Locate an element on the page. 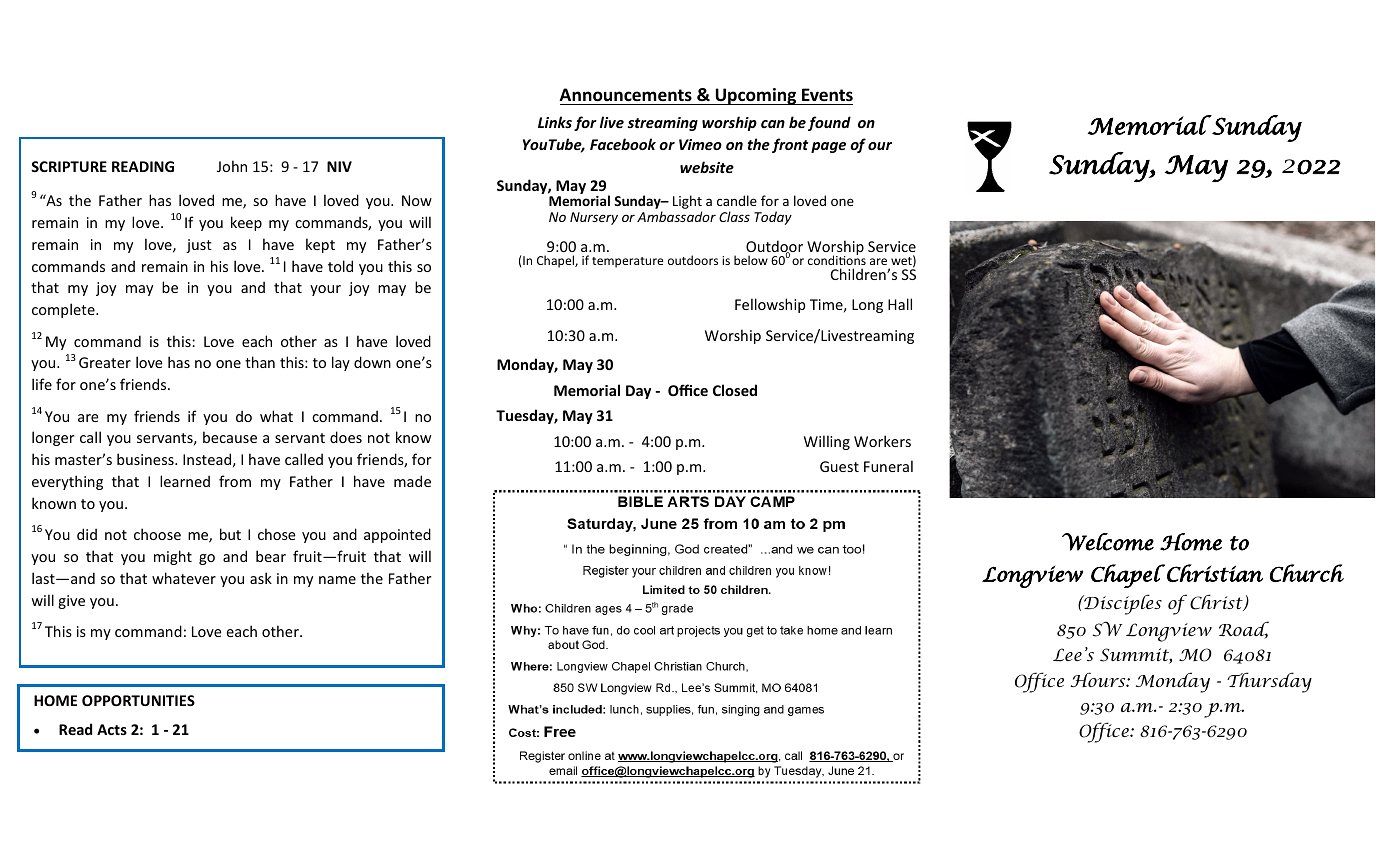 This page has width=1400, height=850. than is located at coordinates (260, 362).
